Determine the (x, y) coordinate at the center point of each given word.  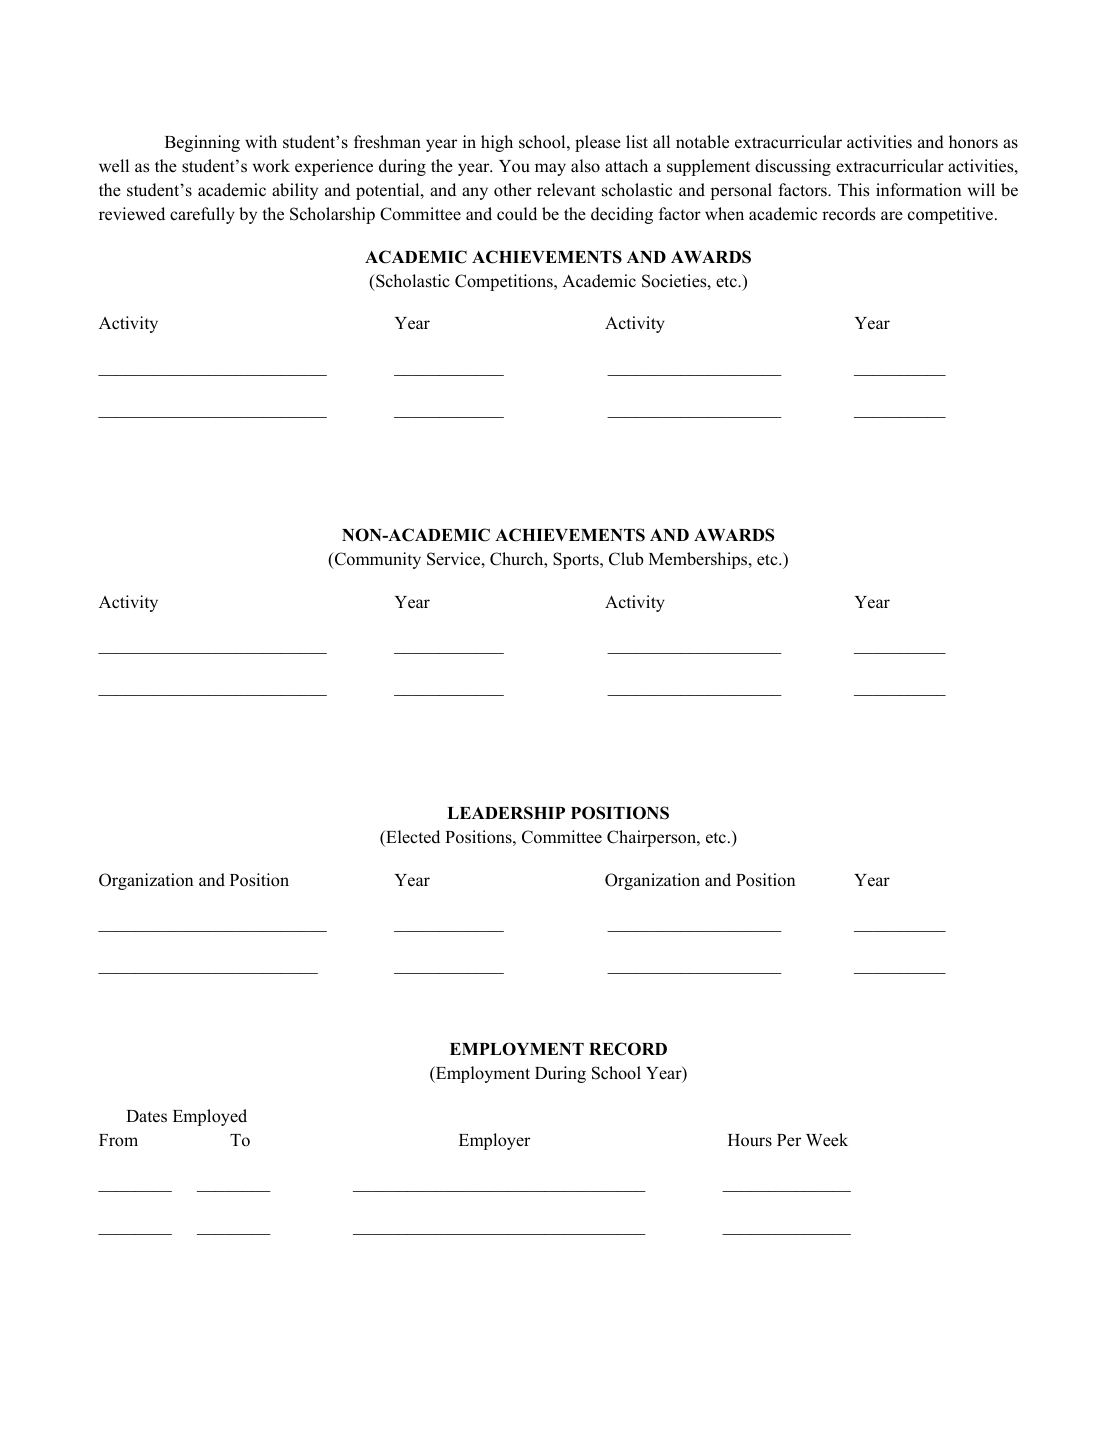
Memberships (699, 560)
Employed (210, 1117)
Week (827, 1140)
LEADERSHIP (506, 813)
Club (626, 559)
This (853, 190)
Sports (577, 560)
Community (376, 560)
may (550, 169)
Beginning (202, 143)
